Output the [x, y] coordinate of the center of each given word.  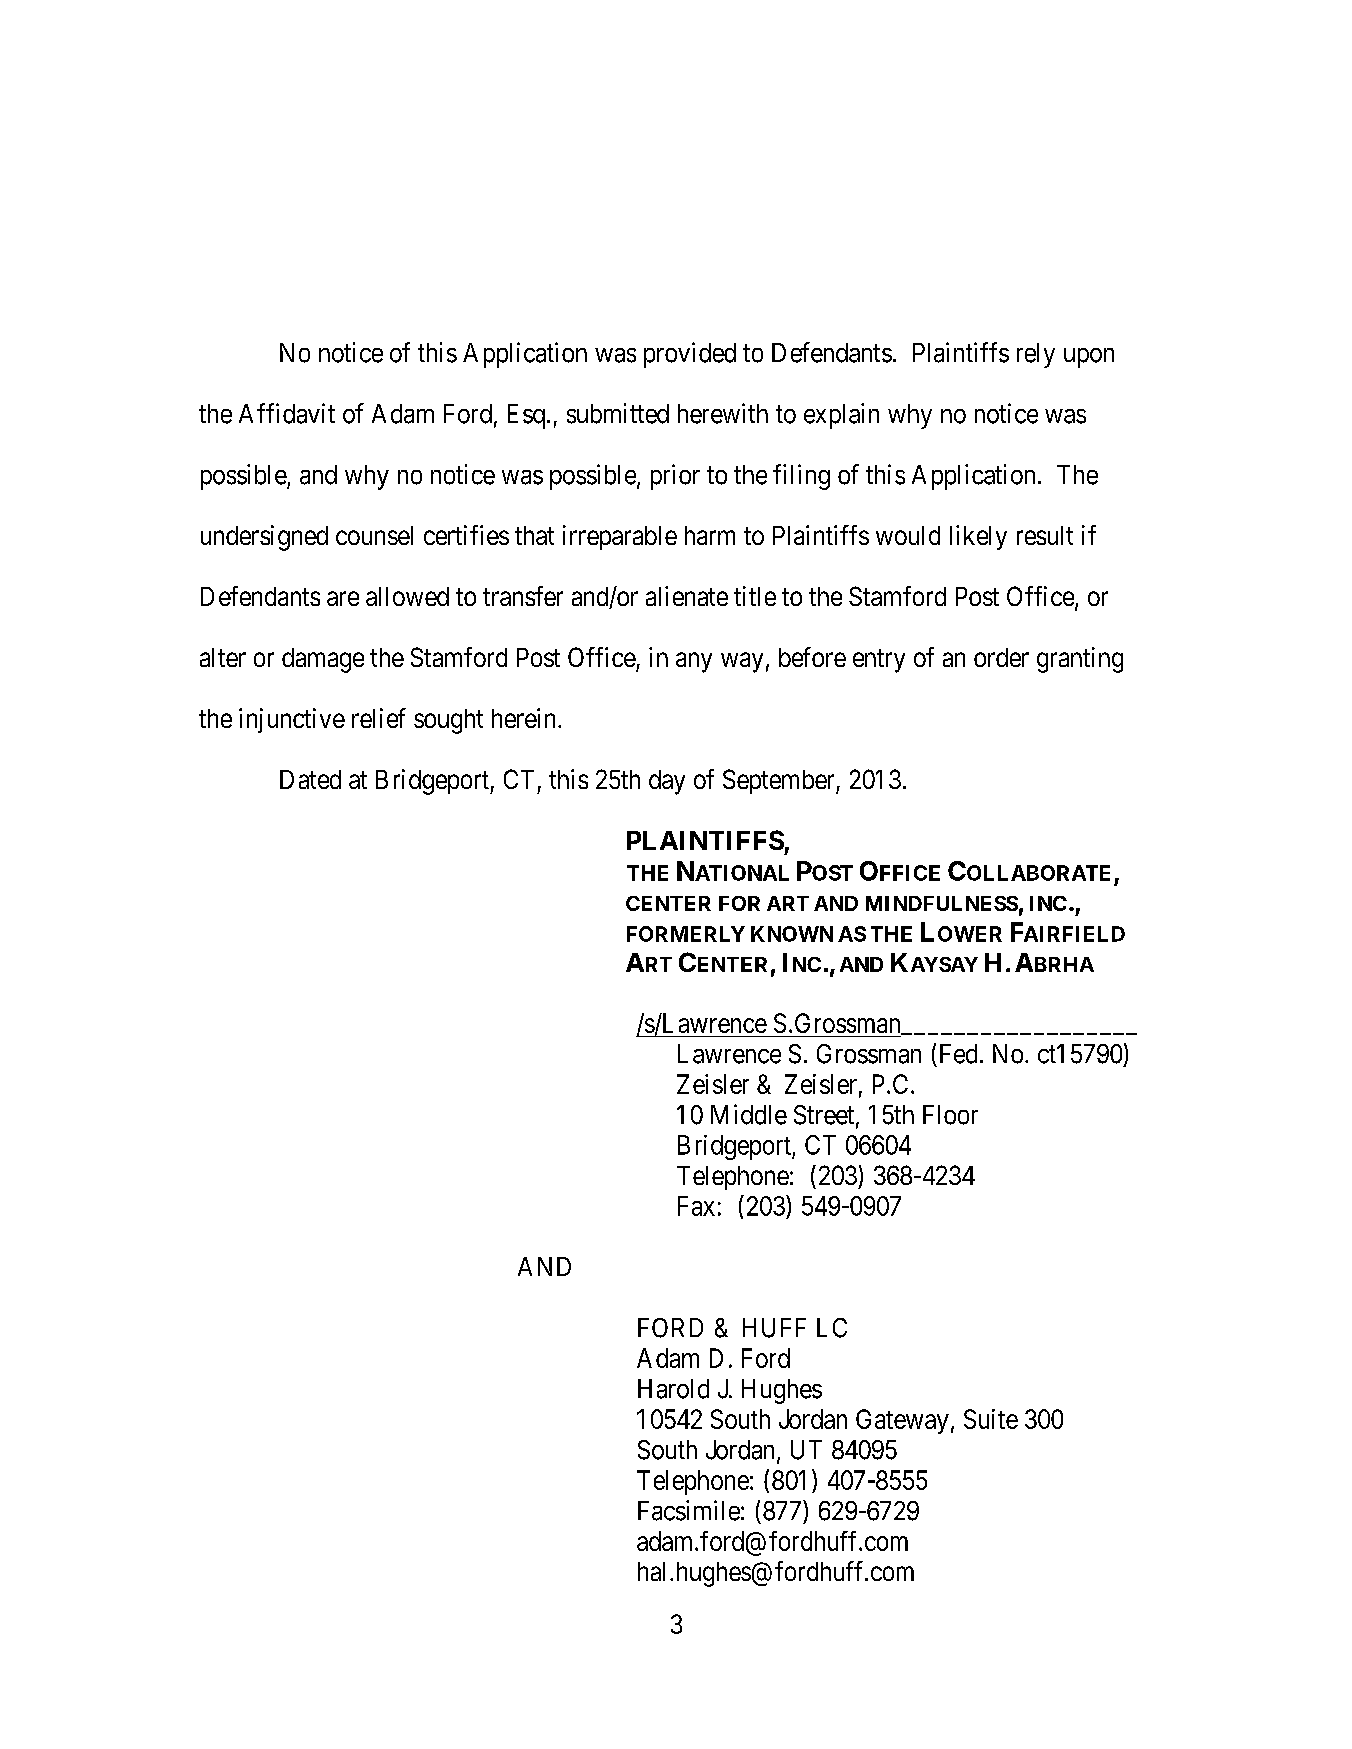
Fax [696, 1206]
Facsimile [689, 1510]
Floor [950, 1115]
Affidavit [287, 413]
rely [1036, 355]
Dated [310, 779]
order [1001, 657]
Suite [991, 1419]
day [667, 782]
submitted [618, 413]
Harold [673, 1389]
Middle [749, 1114]
